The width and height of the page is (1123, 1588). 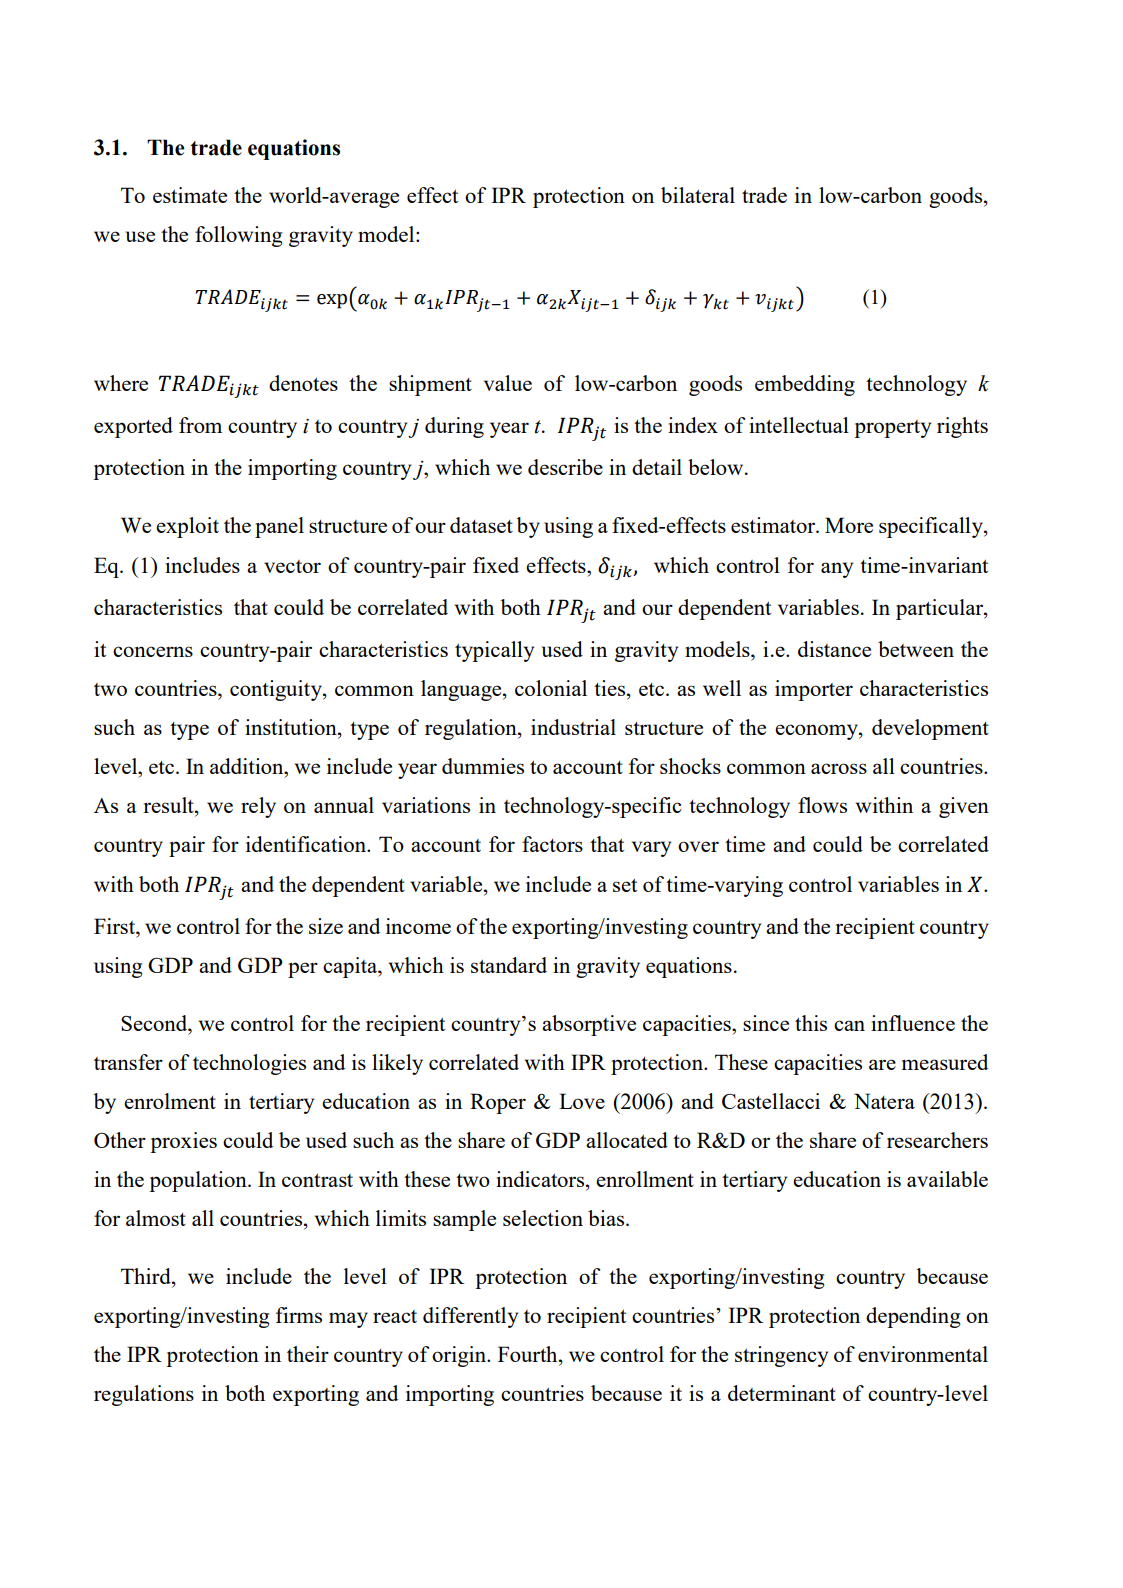 What do you see at coordinates (849, 525) in the page?
I see `More` at bounding box center [849, 525].
